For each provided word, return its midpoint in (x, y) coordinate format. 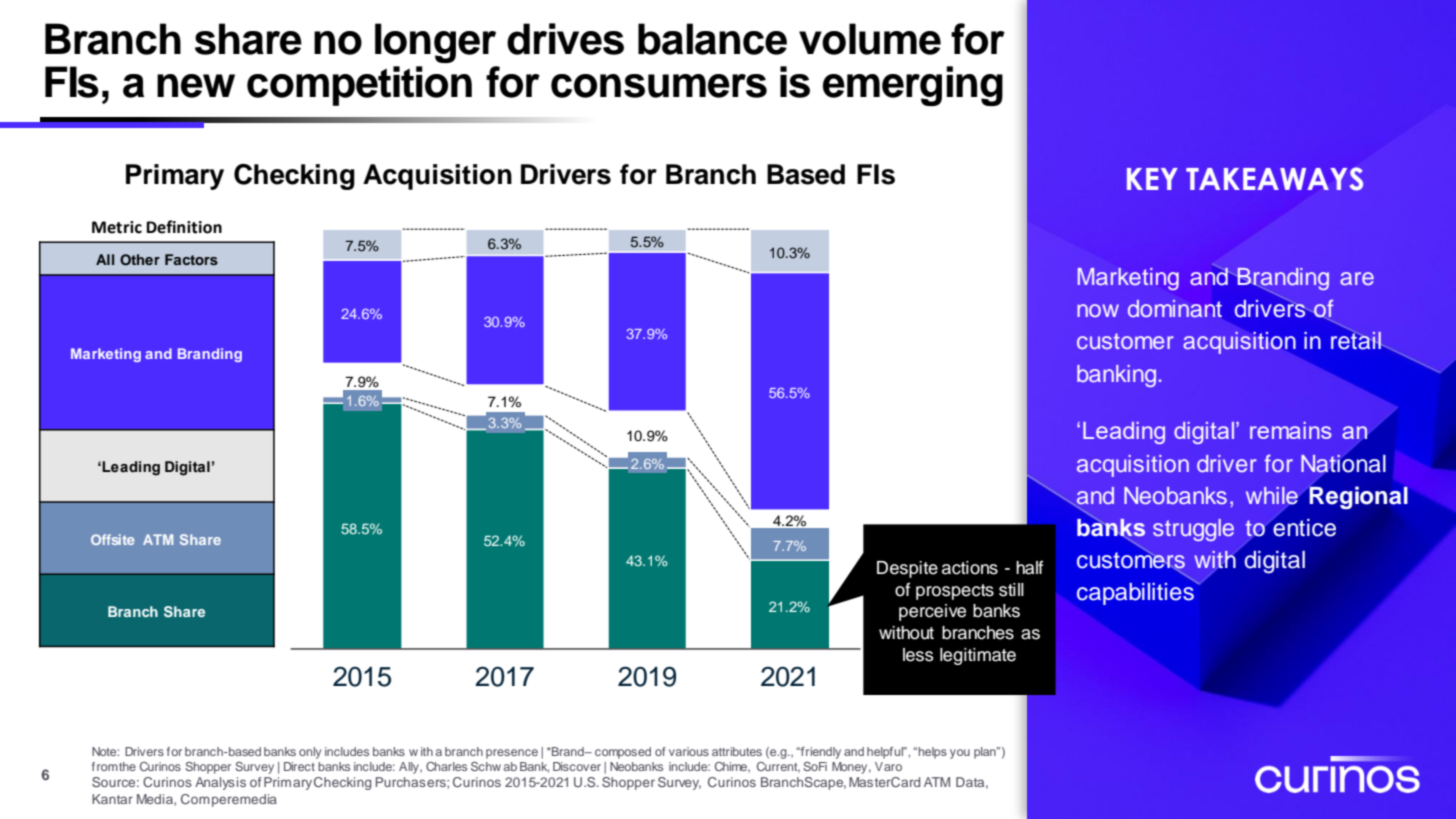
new (196, 86)
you (960, 754)
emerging (913, 86)
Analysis (220, 783)
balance (712, 39)
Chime (732, 767)
